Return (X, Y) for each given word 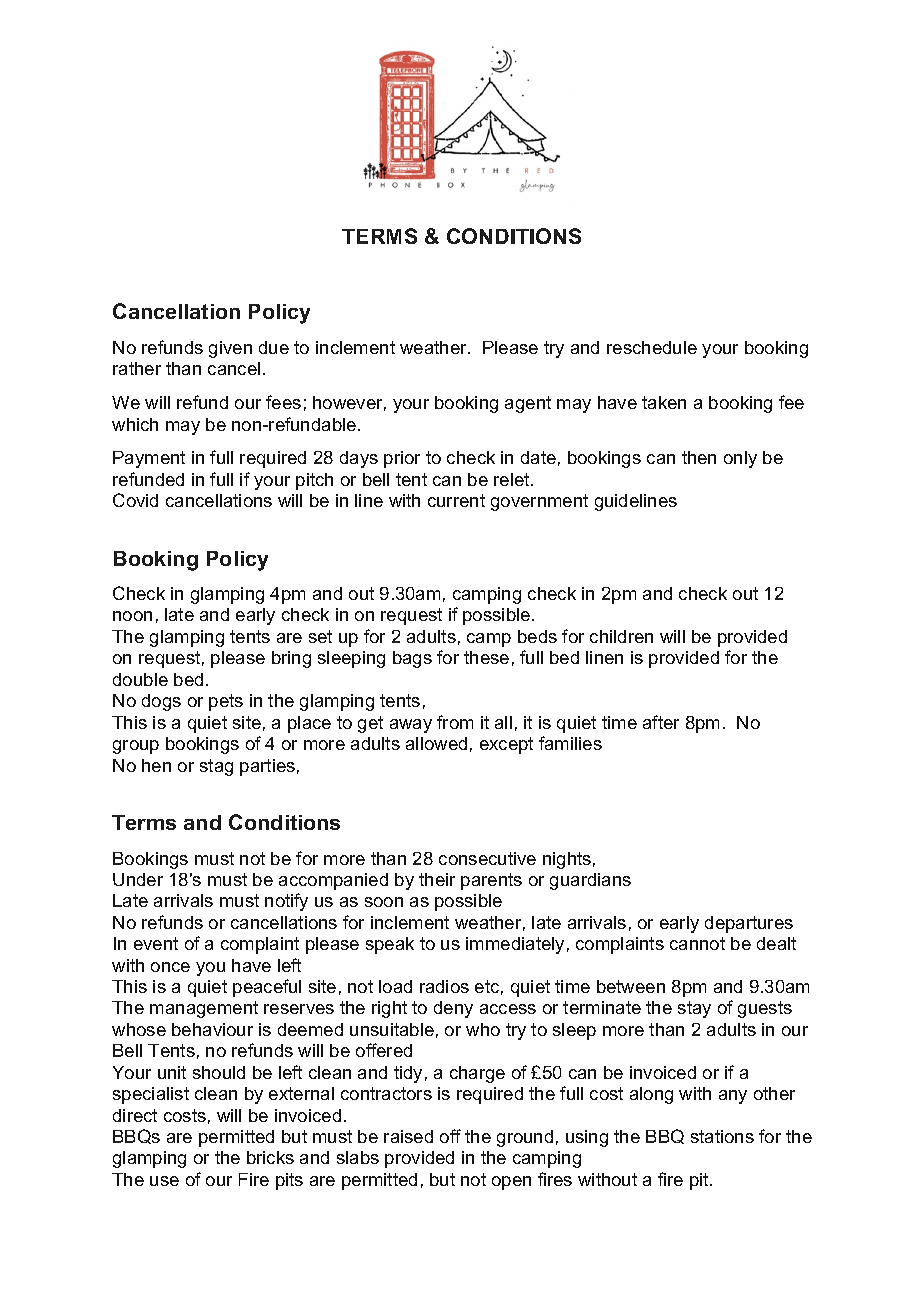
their (437, 879)
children (621, 636)
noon (132, 616)
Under (138, 879)
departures (749, 924)
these (486, 657)
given (230, 349)
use (164, 1181)
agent (528, 404)
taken (664, 402)
